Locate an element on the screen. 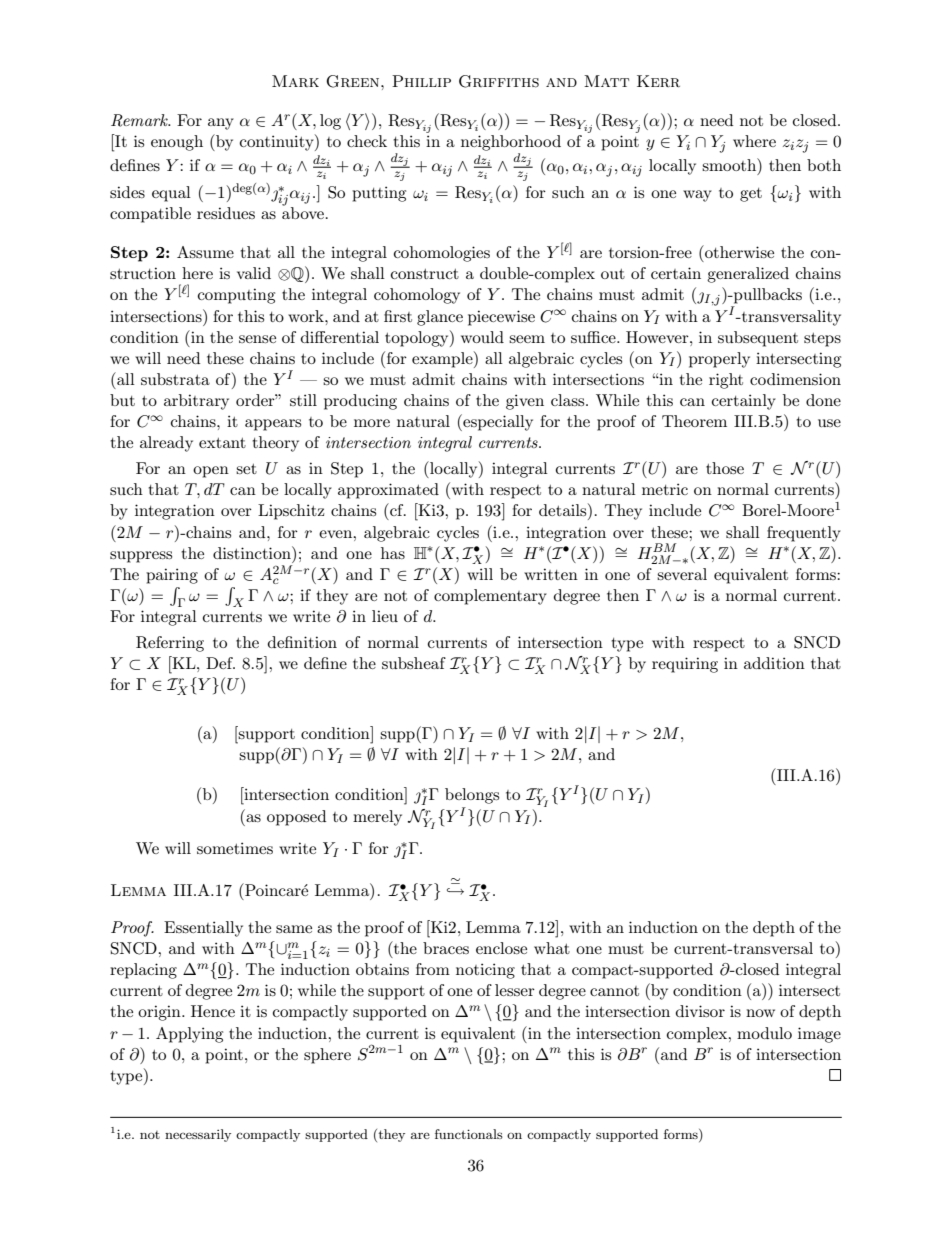 The width and height of the screenshot is (952, 1233). sometimes is located at coordinates (235, 848).
